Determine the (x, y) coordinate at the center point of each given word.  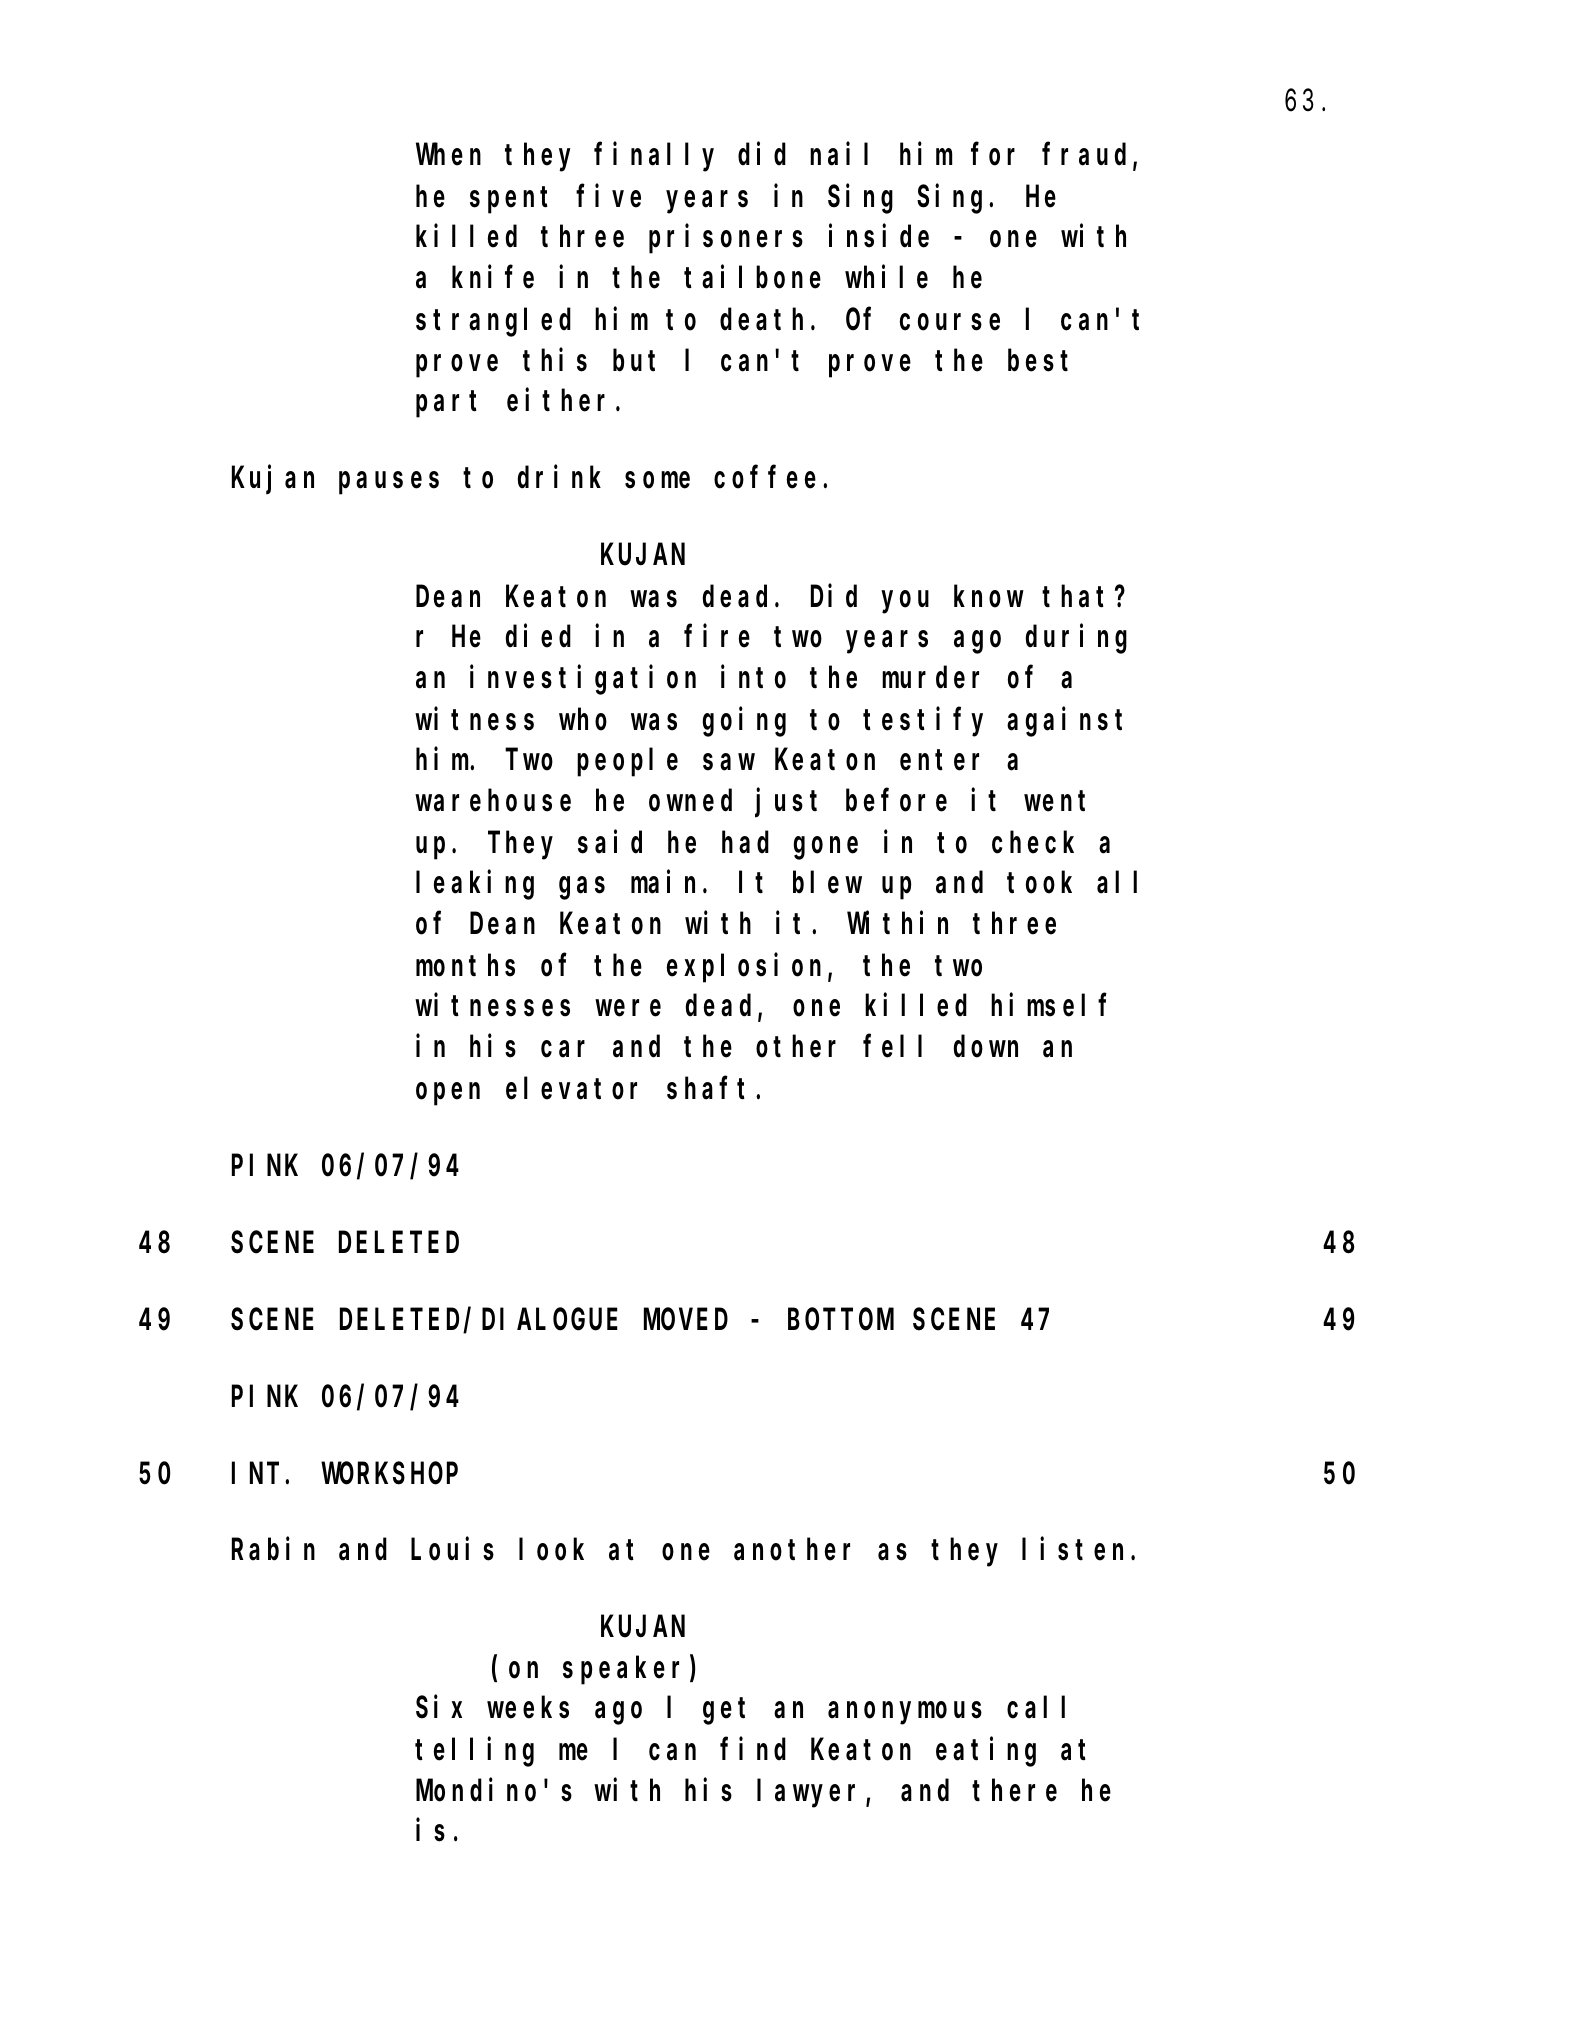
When (448, 155)
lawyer (812, 1794)
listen (1077, 1549)
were (628, 1008)
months (465, 966)
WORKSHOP (390, 1474)
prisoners (726, 239)
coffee (769, 478)
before (896, 801)
